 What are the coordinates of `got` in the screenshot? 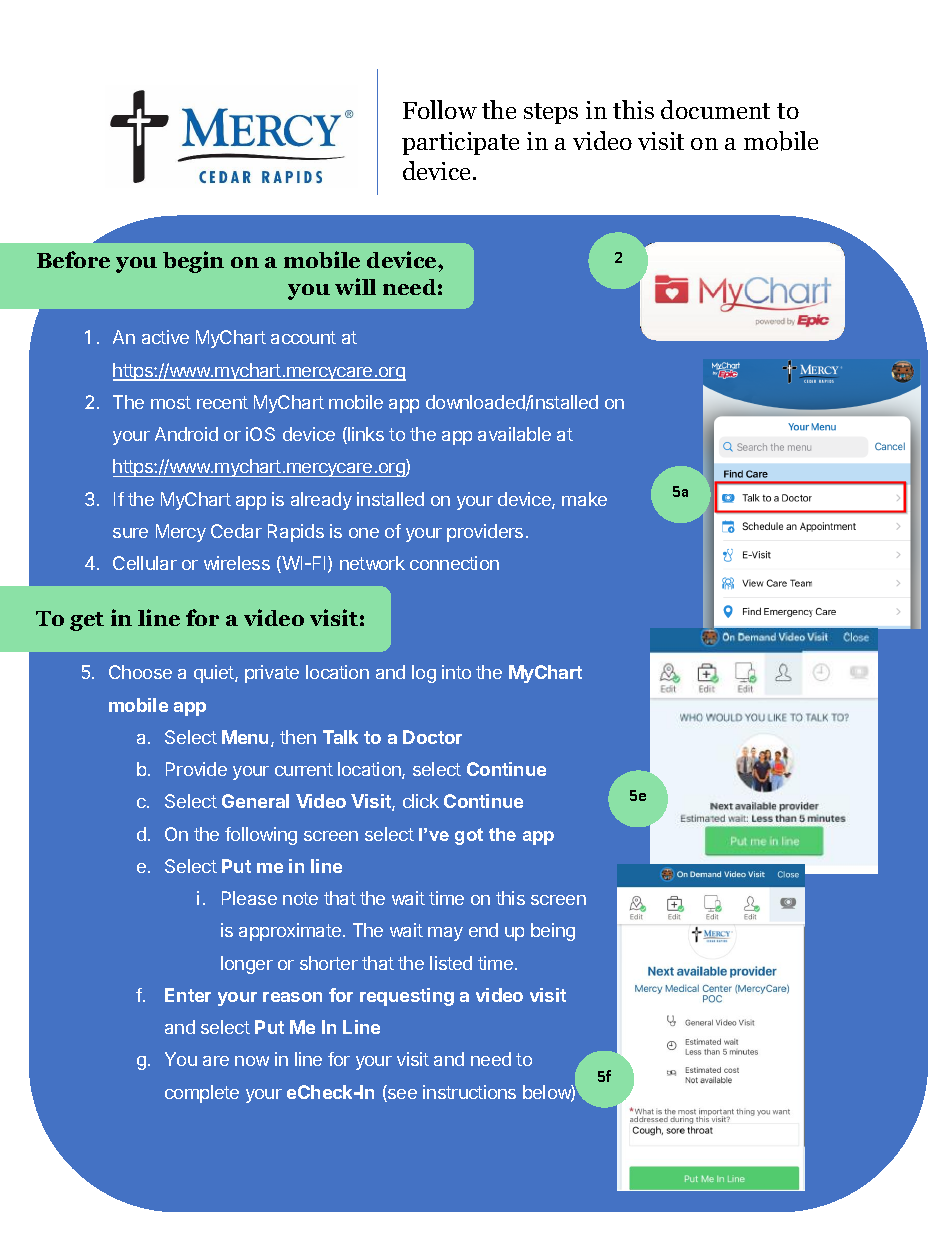 It's located at (469, 836).
